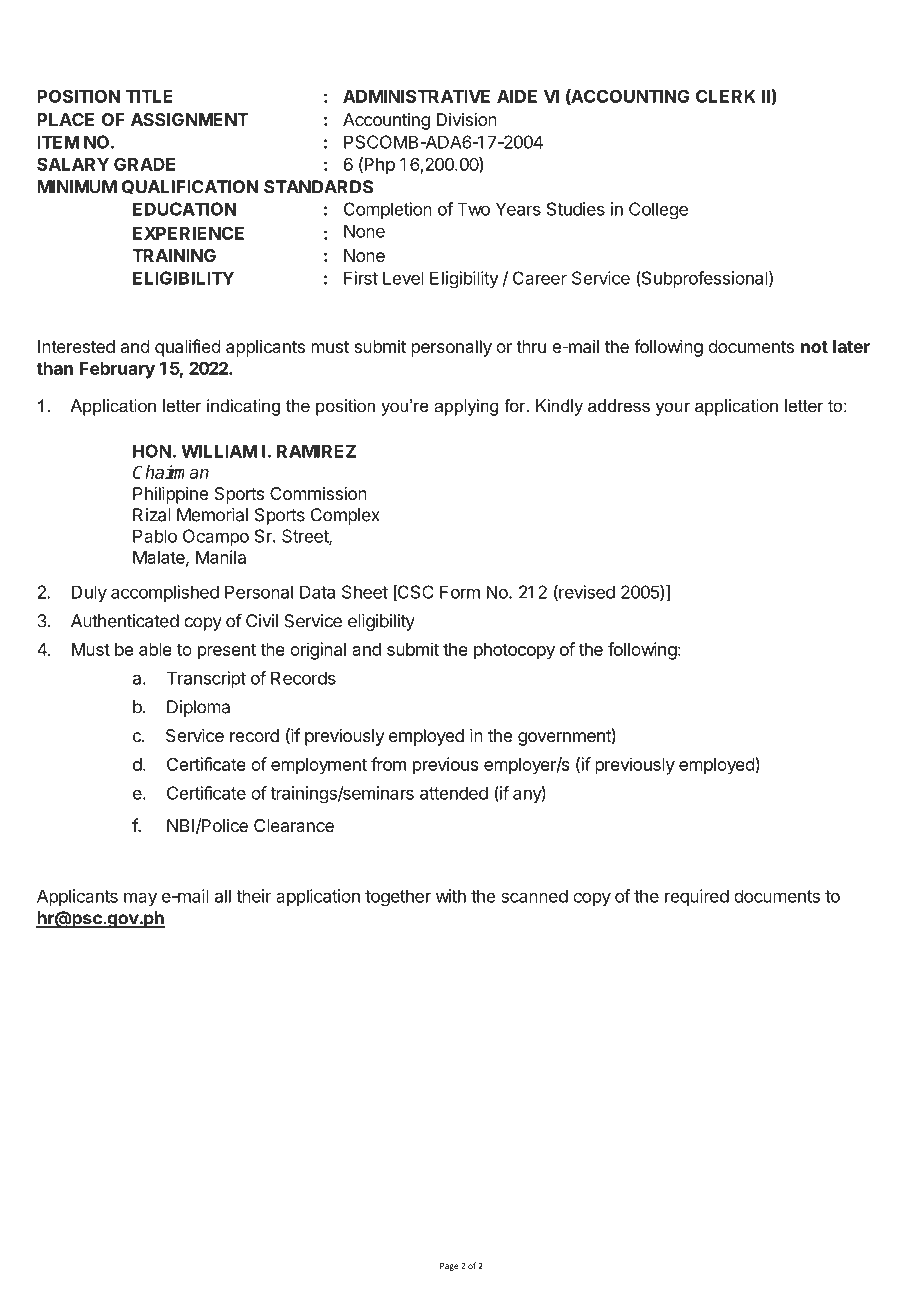  Describe the element at coordinates (726, 96) in the screenshot. I see `CLERK` at that location.
